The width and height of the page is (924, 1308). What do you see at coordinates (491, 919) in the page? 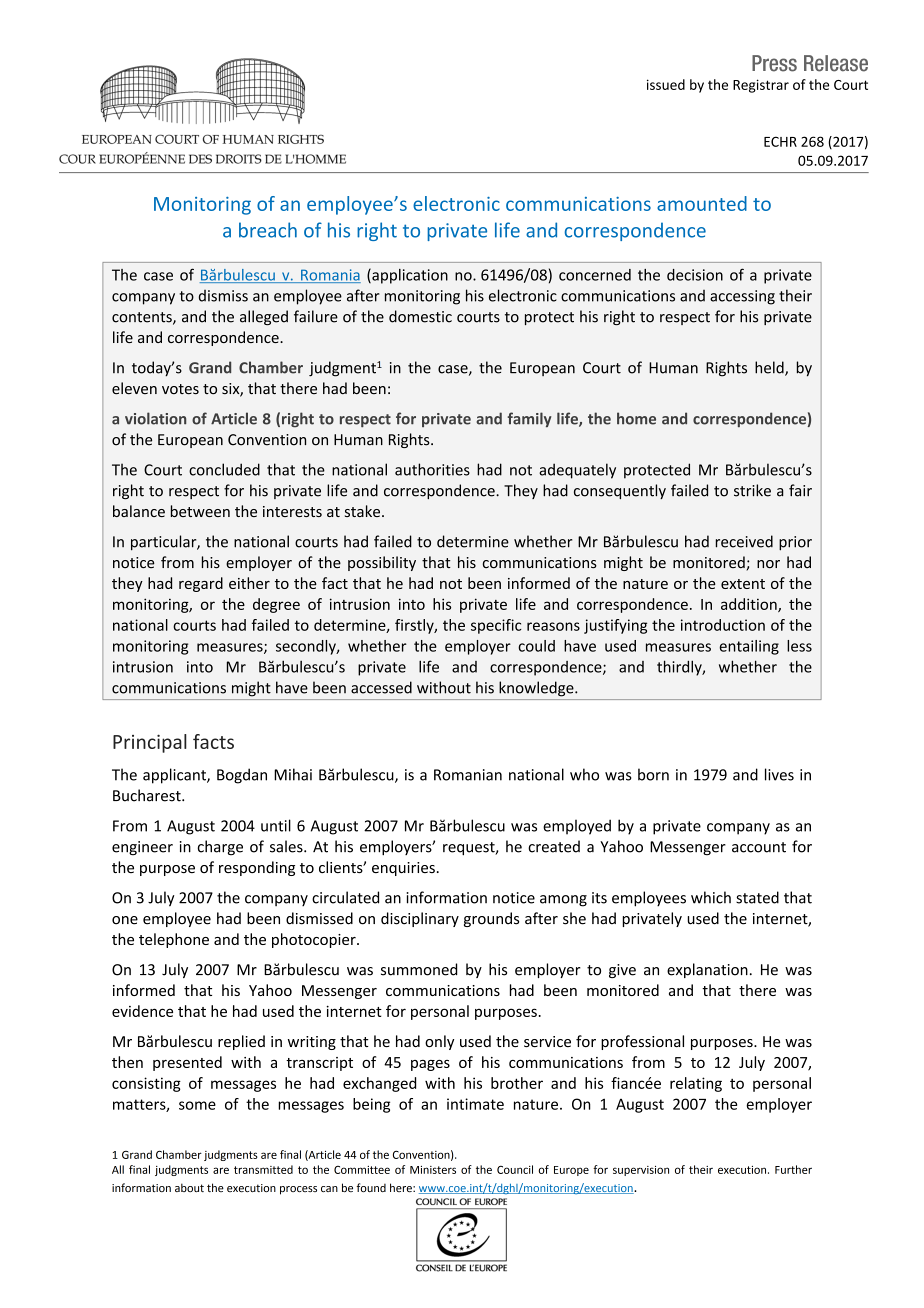
I see `grounds` at bounding box center [491, 919].
